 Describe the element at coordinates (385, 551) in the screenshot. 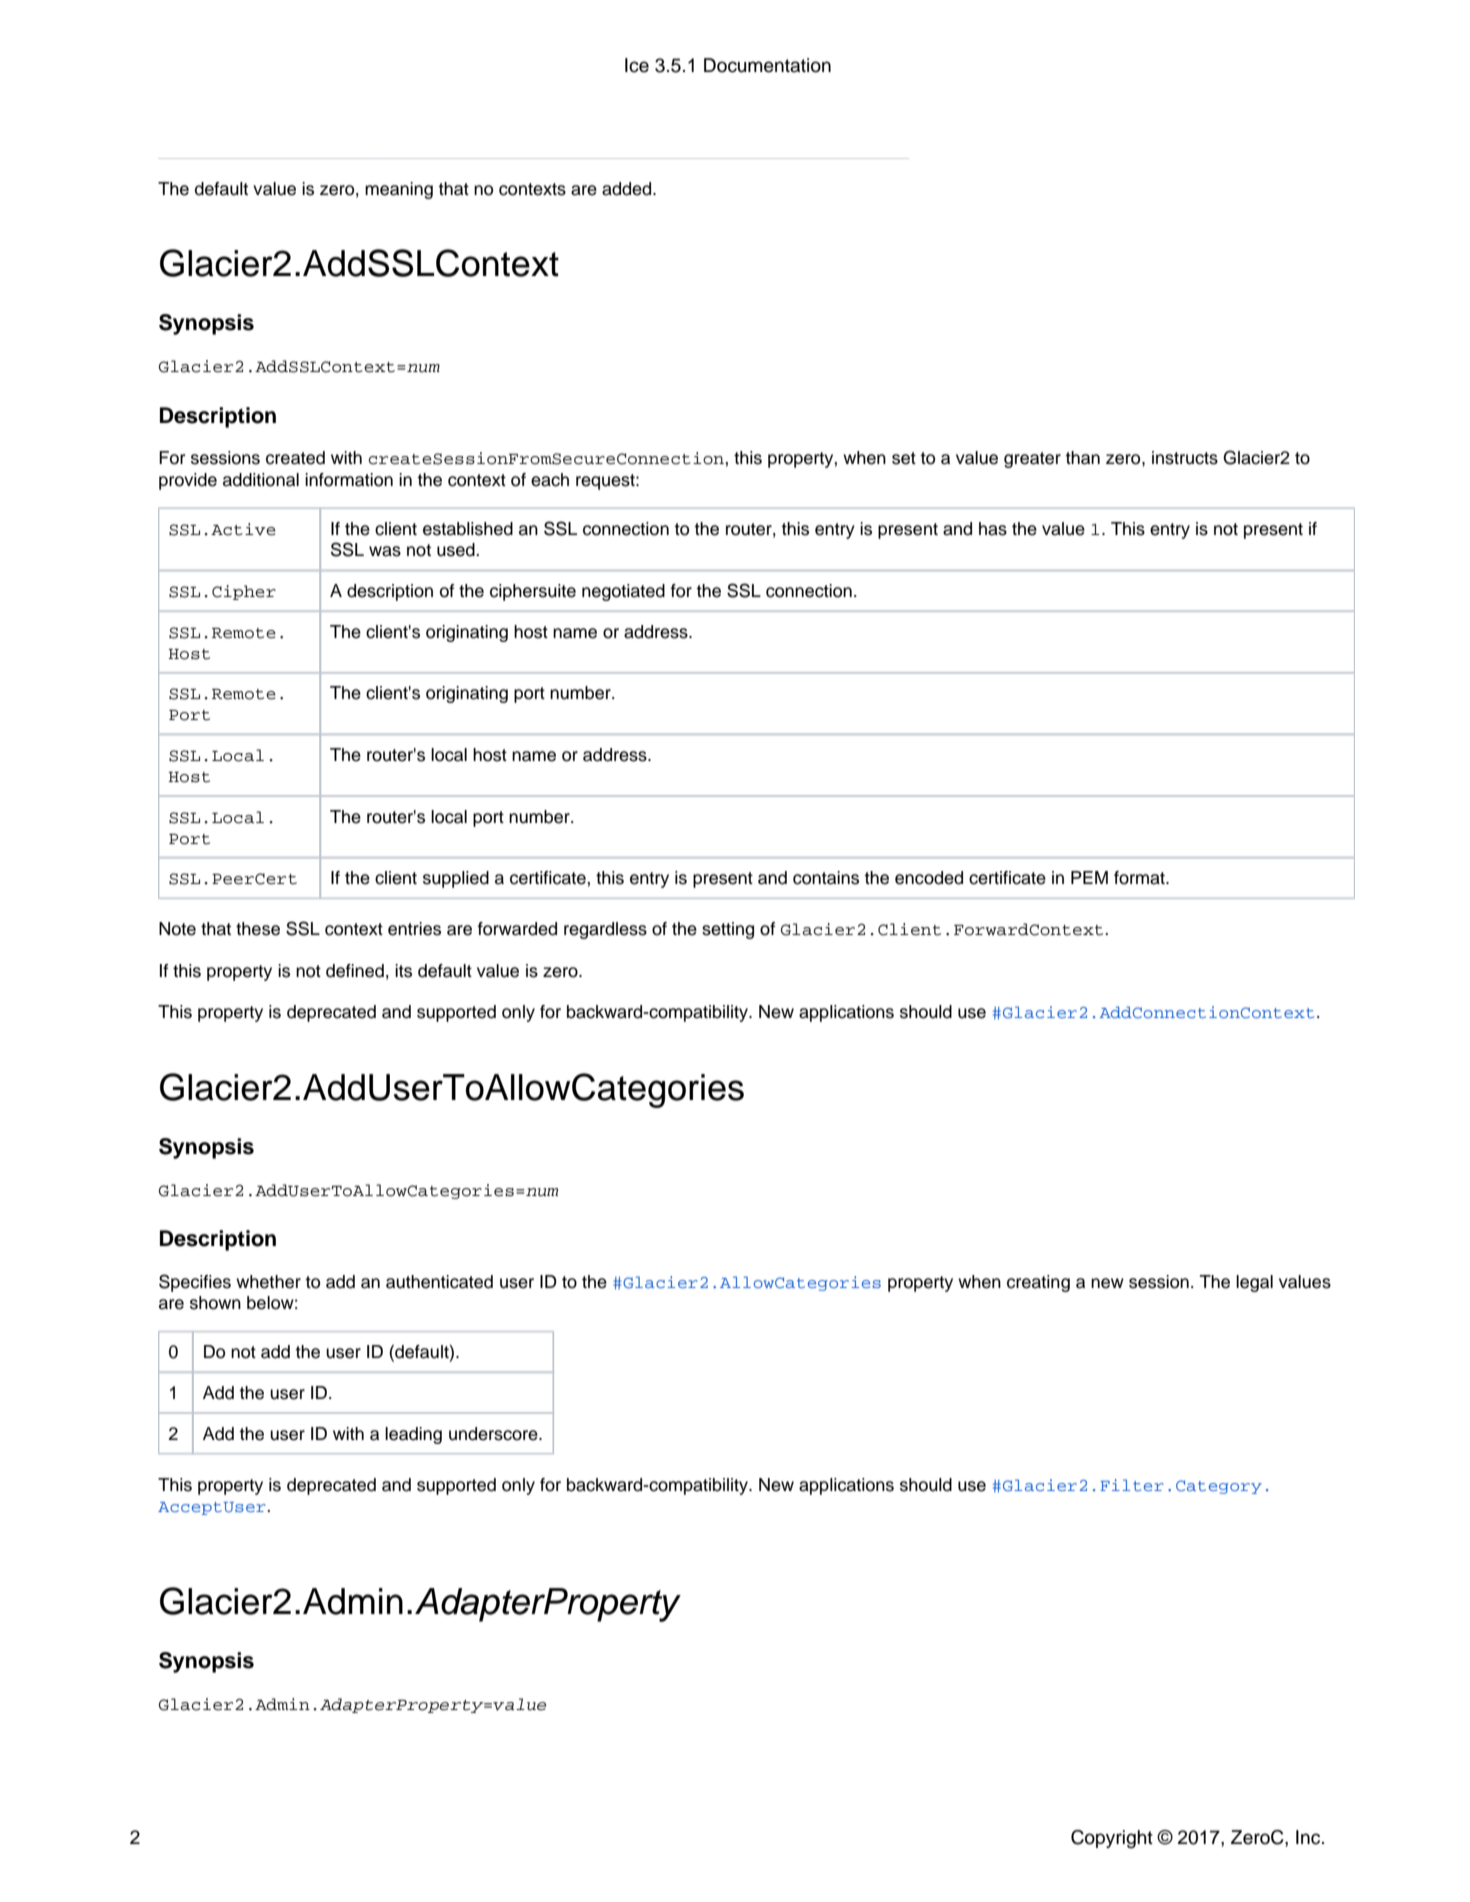

I see `was` at that location.
